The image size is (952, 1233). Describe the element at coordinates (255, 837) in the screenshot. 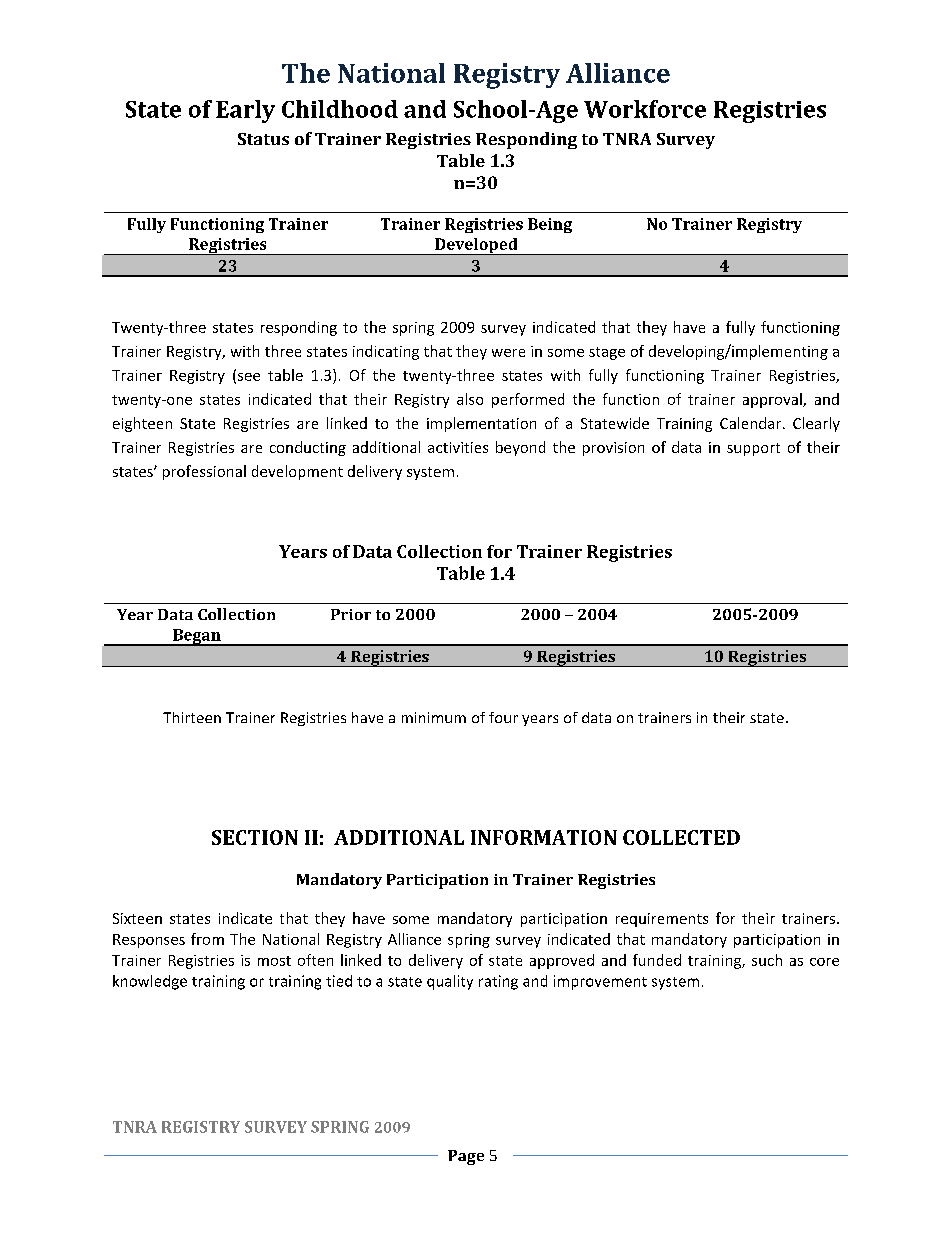

I see `SECTION` at that location.
